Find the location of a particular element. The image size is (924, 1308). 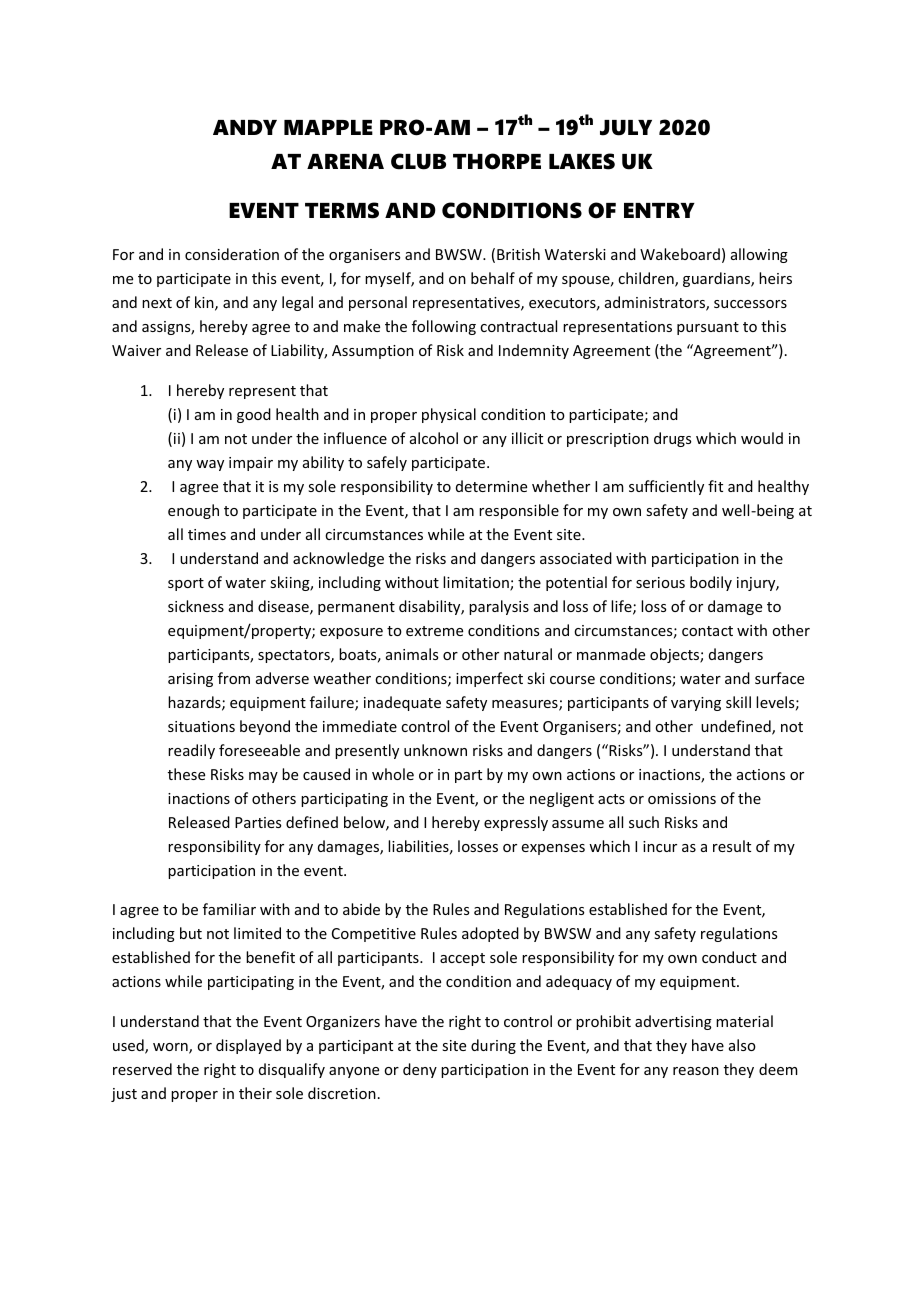

good is located at coordinates (254, 415).
